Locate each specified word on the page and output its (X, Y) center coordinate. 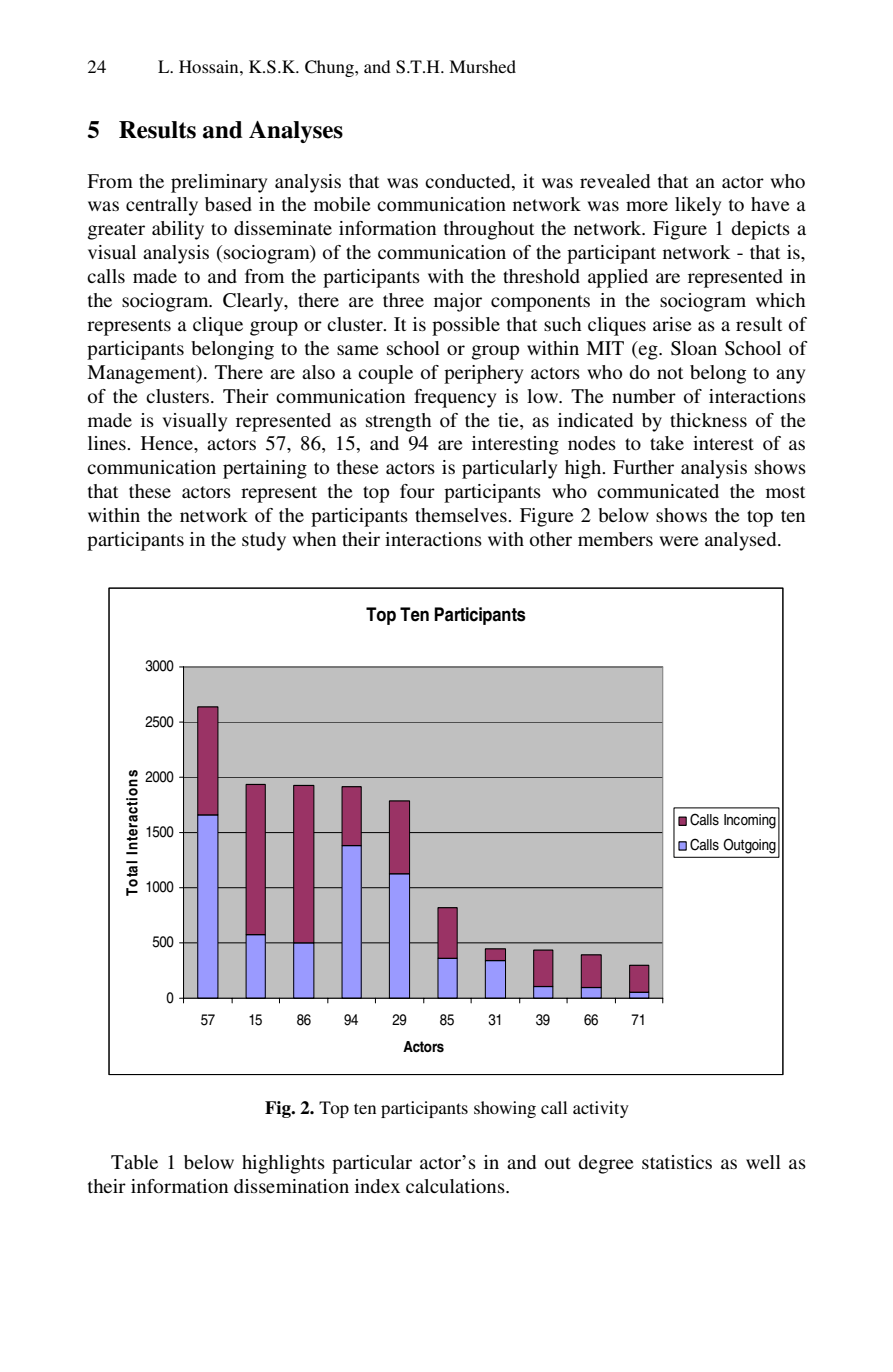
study (264, 541)
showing (505, 1109)
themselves (462, 515)
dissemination (291, 1186)
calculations (456, 1186)
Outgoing (750, 846)
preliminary (219, 183)
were (679, 541)
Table (134, 1162)
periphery (483, 374)
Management (142, 374)
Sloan (694, 348)
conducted (469, 181)
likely (698, 206)
